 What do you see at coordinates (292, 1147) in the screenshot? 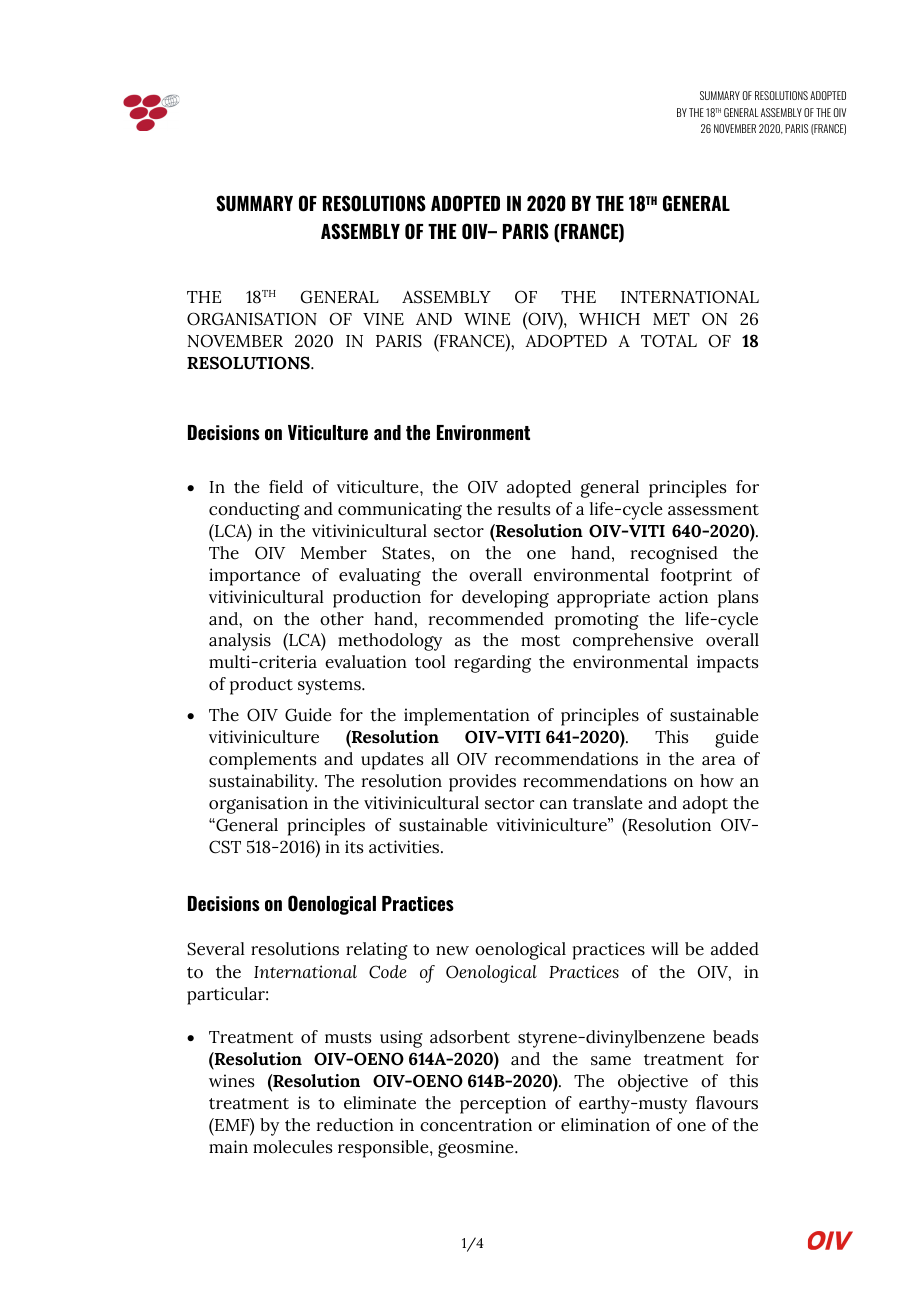
I see `molecules` at bounding box center [292, 1147].
